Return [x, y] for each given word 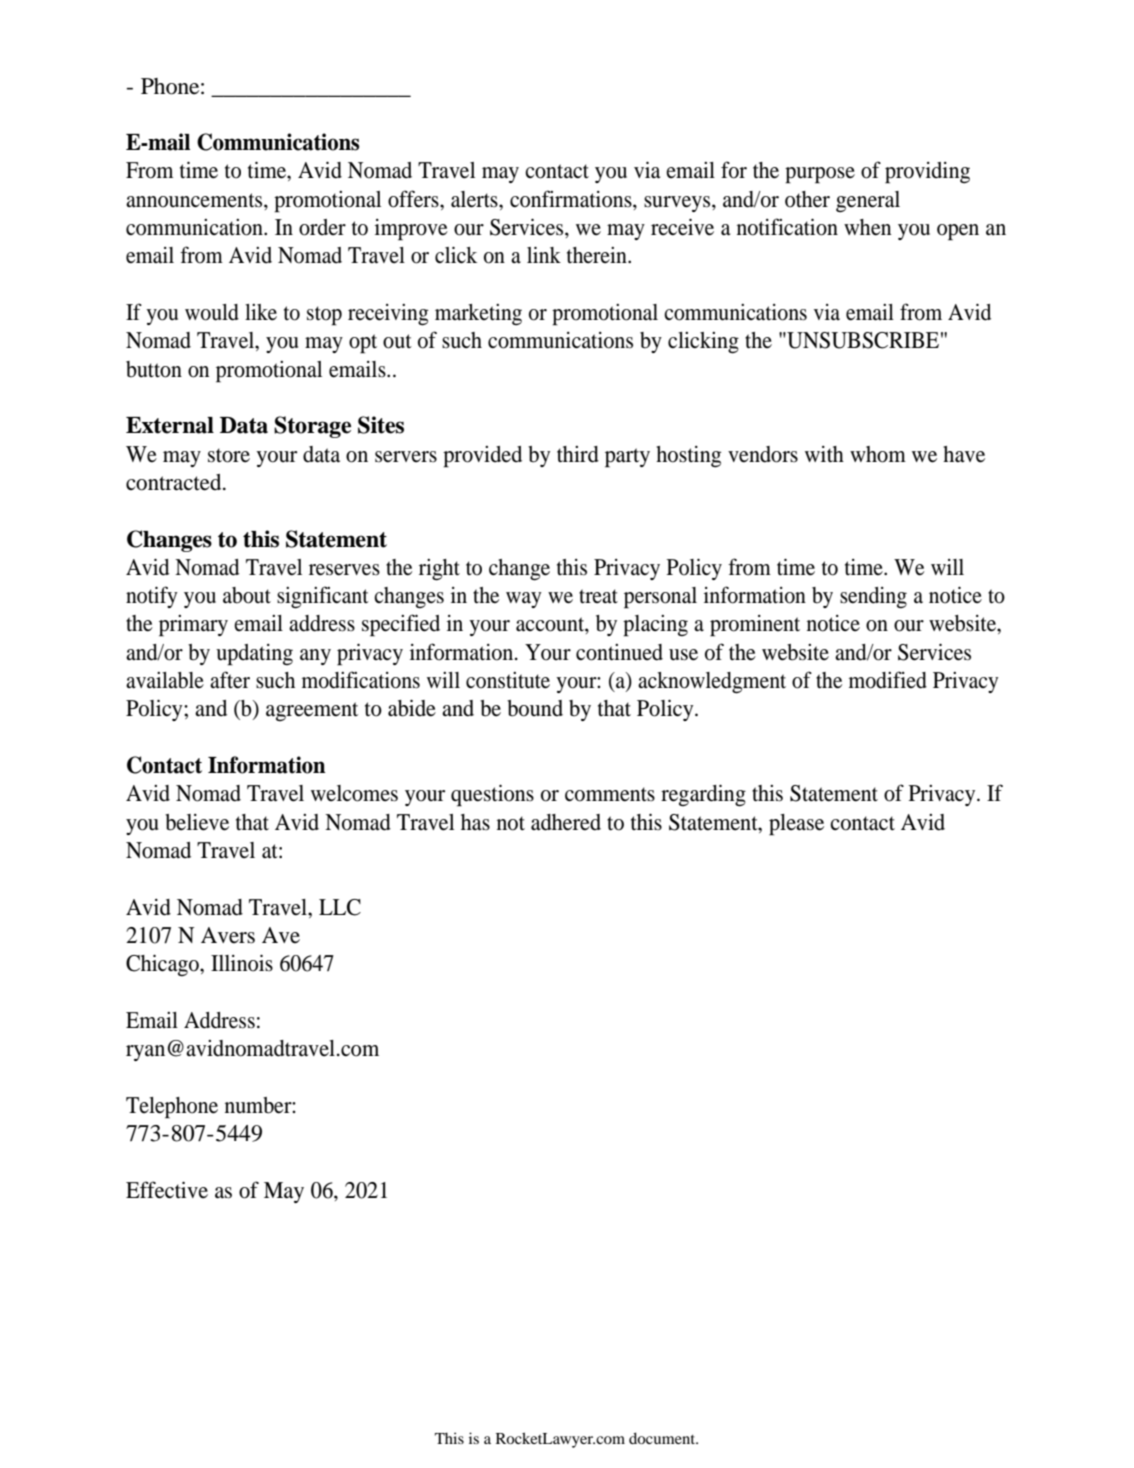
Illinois [242, 963]
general [868, 202]
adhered [566, 822]
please [796, 825]
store [229, 455]
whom [878, 454]
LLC [340, 907]
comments [610, 794]
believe [197, 822]
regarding [703, 795]
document [663, 1438]
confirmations [572, 199]
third [578, 454]
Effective [167, 1190]
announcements [195, 200]
